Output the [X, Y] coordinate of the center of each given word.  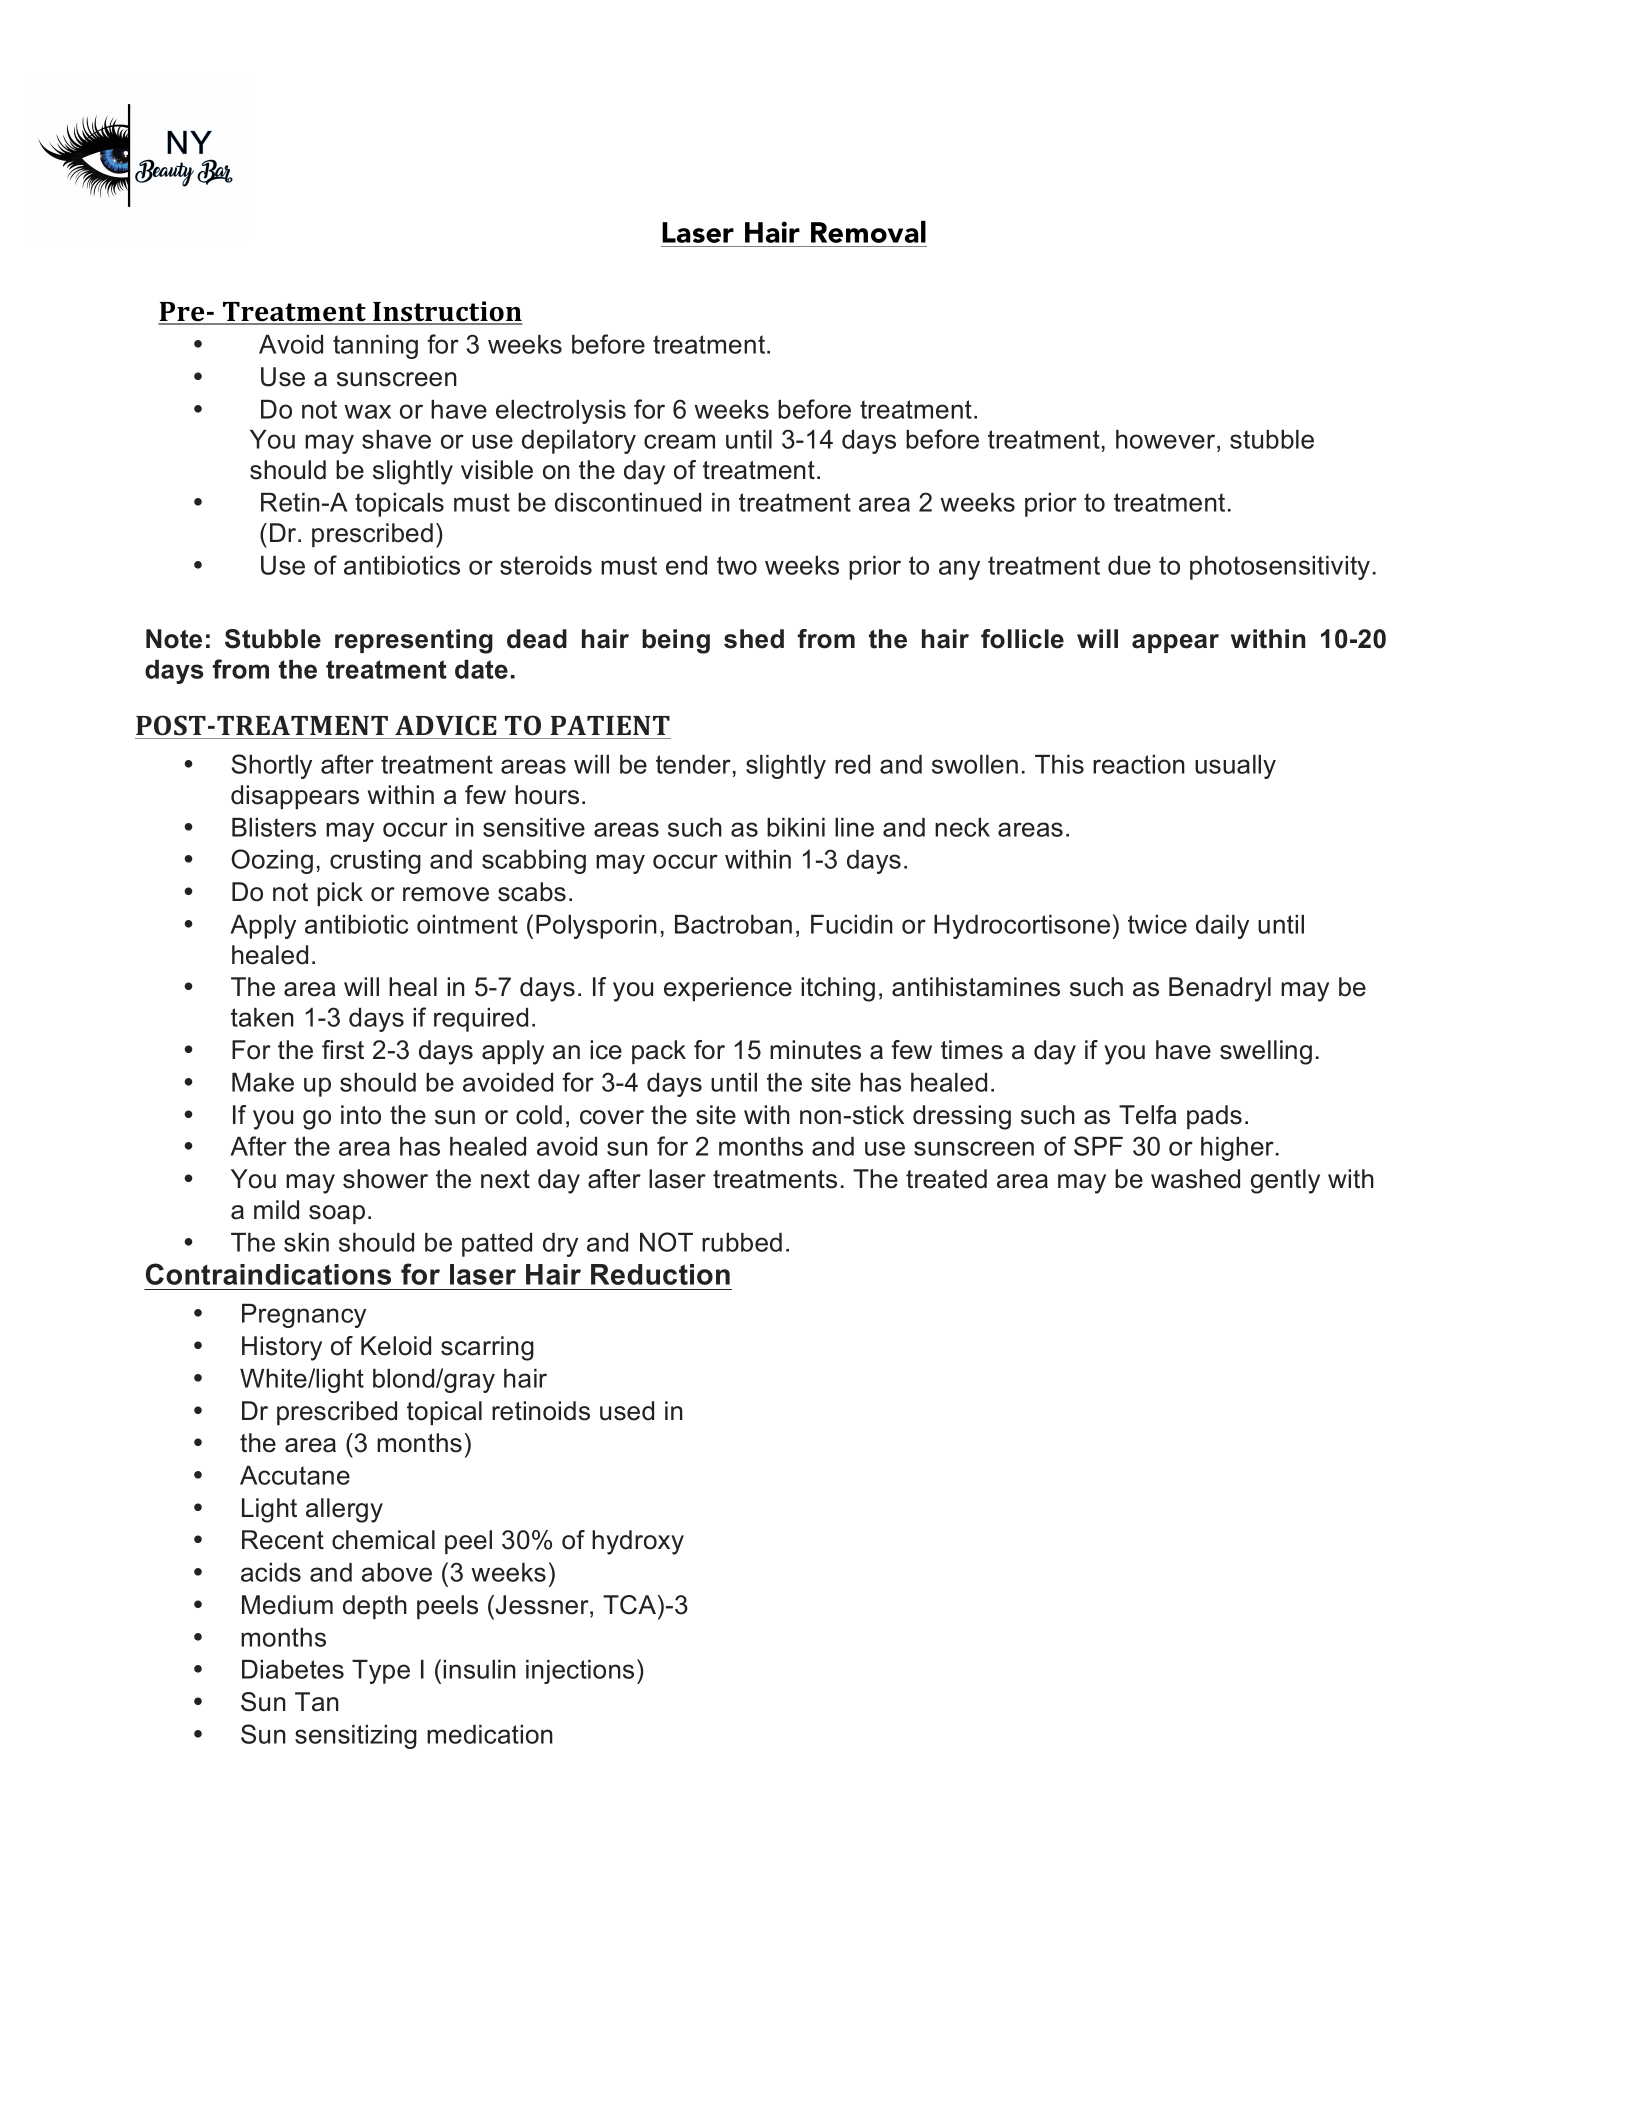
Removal [868, 232]
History [282, 1348]
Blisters [274, 827]
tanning [375, 347]
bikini [796, 827]
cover [612, 1117]
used [627, 1411]
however [1167, 439]
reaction [1139, 764]
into [361, 1115]
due [1129, 565]
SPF [1098, 1146]
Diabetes [293, 1669]
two [737, 565]
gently [1285, 1181]
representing [414, 641]
